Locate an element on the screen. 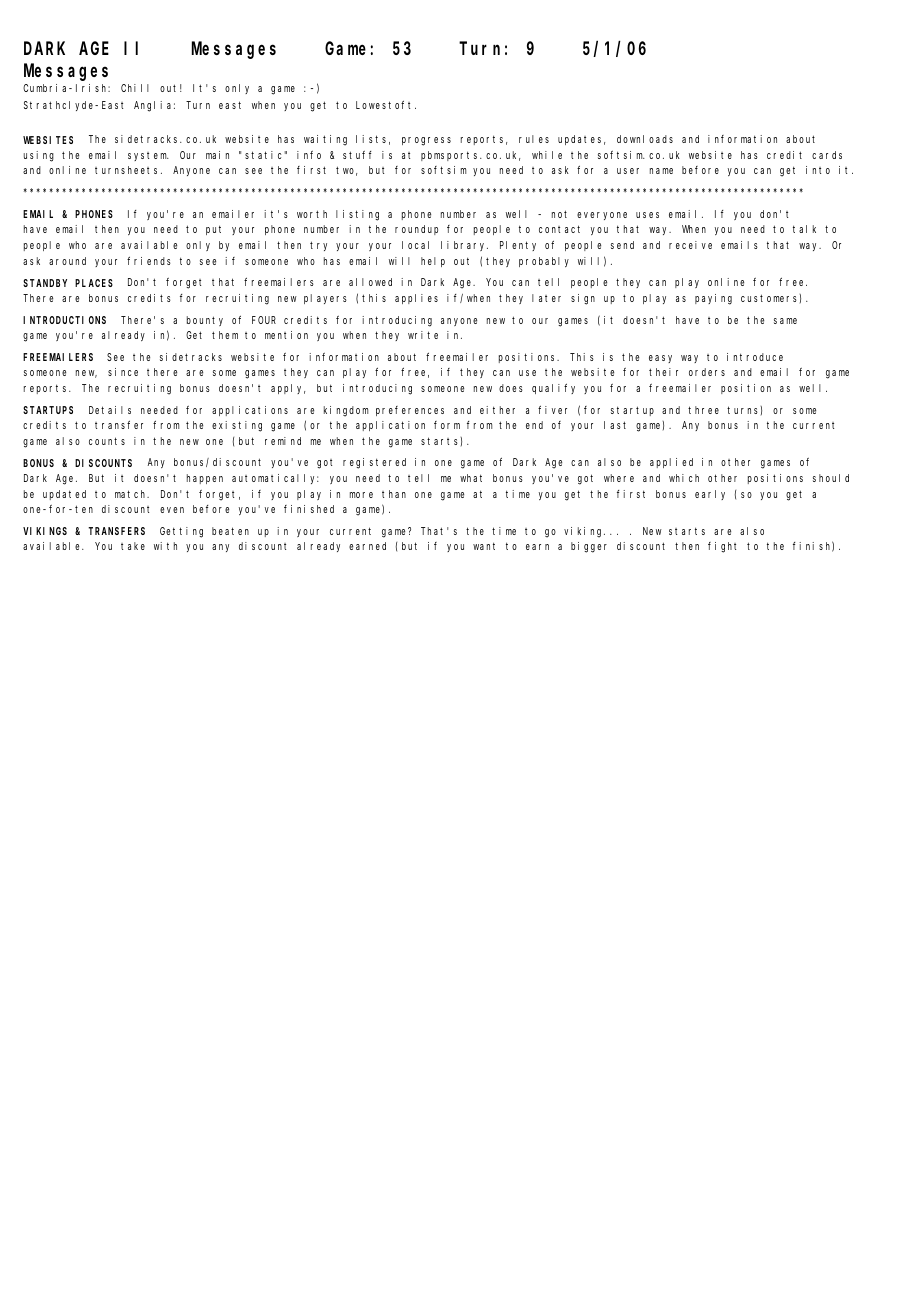 Image resolution: width=924 pixels, height=1308 pixels. friends is located at coordinates (149, 261).
